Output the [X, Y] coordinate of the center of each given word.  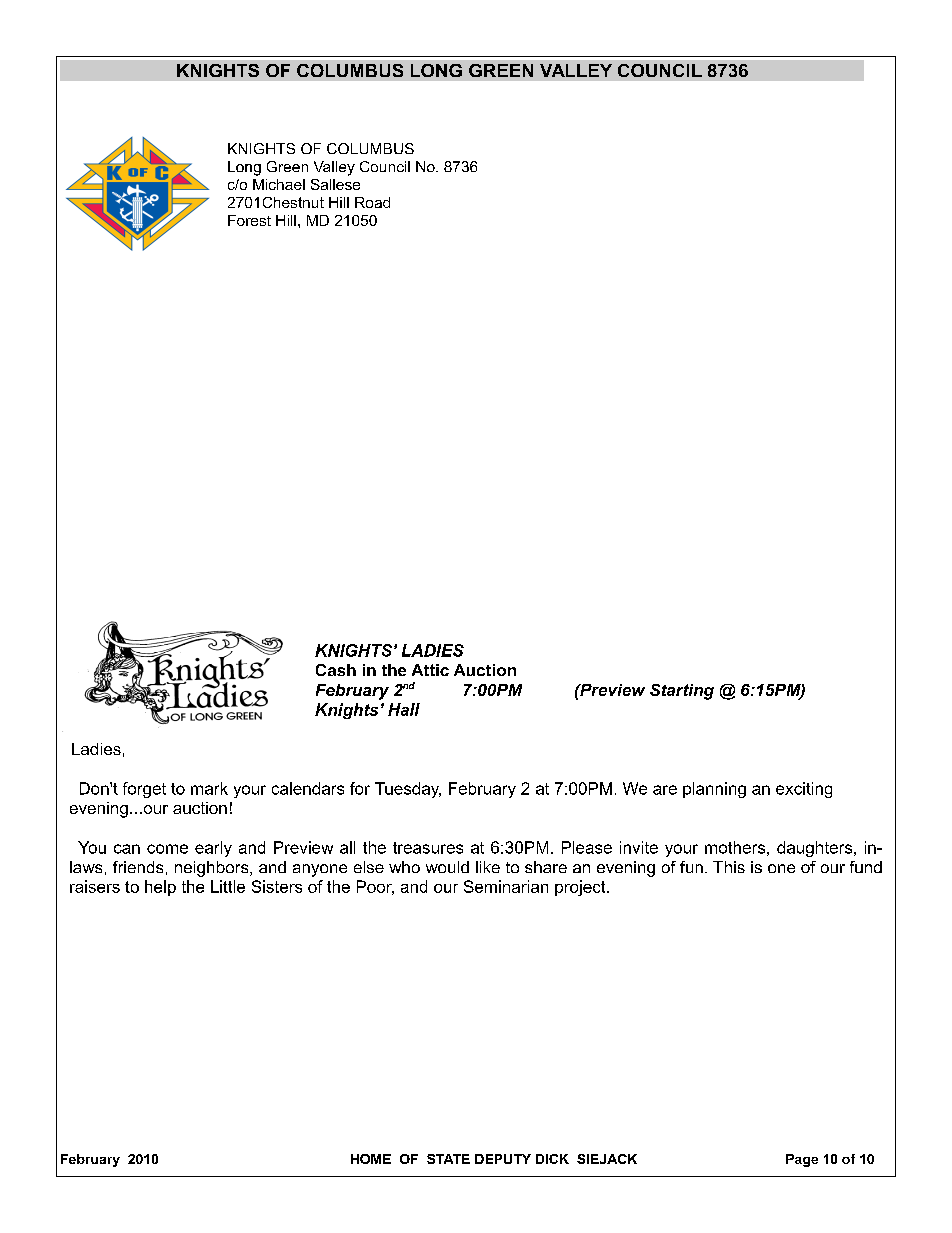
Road [372, 202]
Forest [249, 220]
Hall [404, 709]
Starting [682, 692]
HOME [371, 1159]
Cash [336, 670]
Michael [279, 184]
